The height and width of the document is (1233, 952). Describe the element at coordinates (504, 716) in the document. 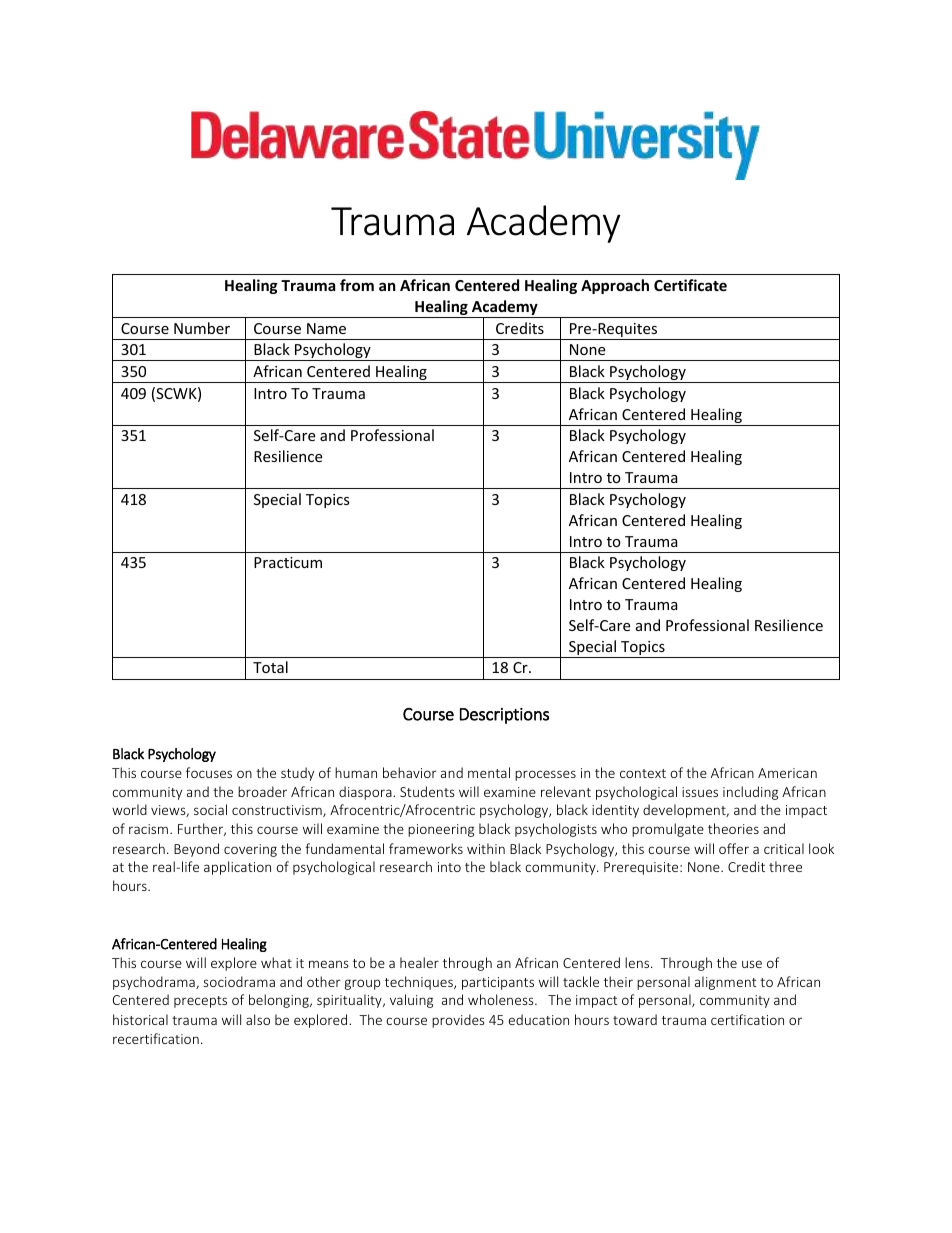

I see `Descriptions` at that location.
